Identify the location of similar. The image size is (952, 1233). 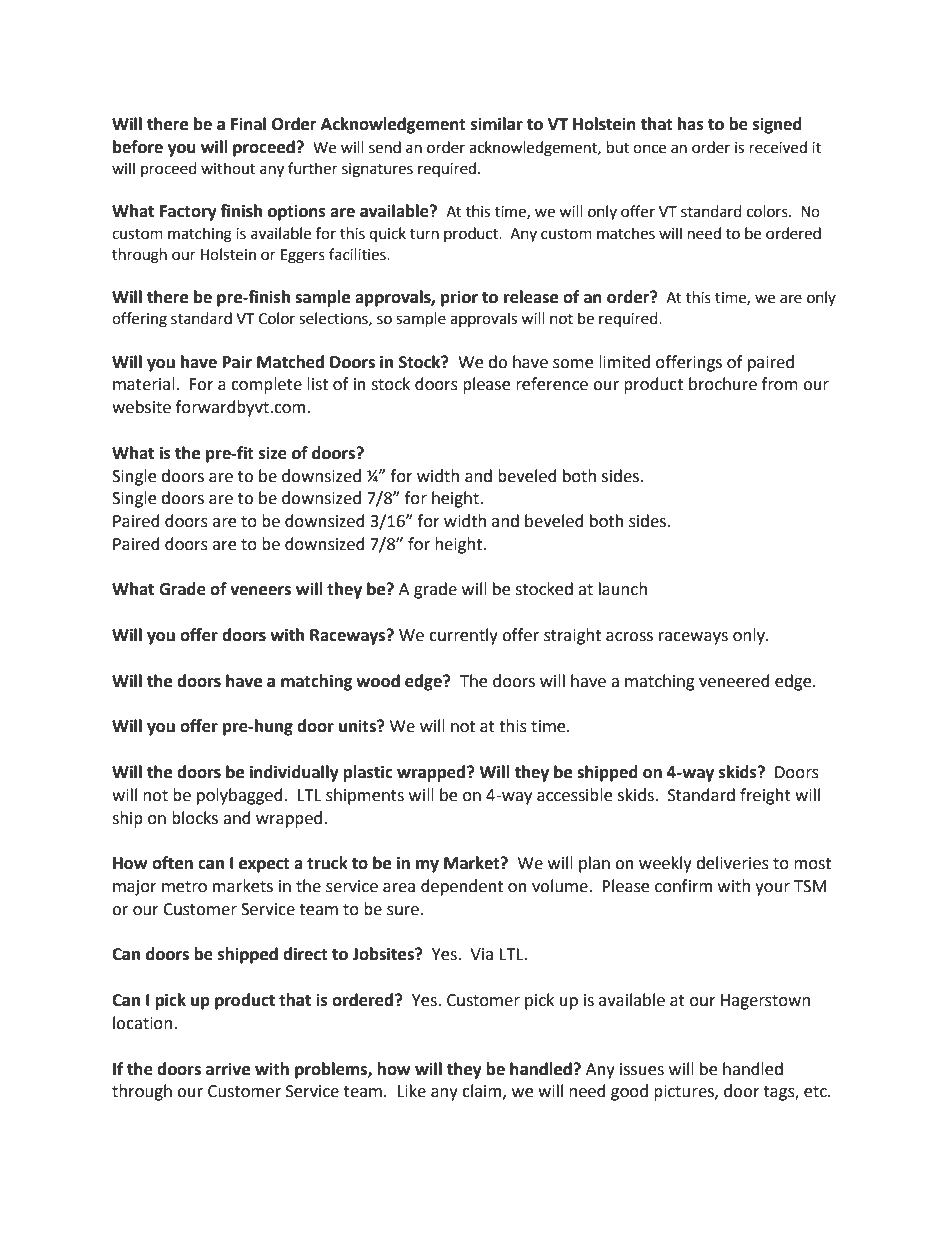
(497, 124).
